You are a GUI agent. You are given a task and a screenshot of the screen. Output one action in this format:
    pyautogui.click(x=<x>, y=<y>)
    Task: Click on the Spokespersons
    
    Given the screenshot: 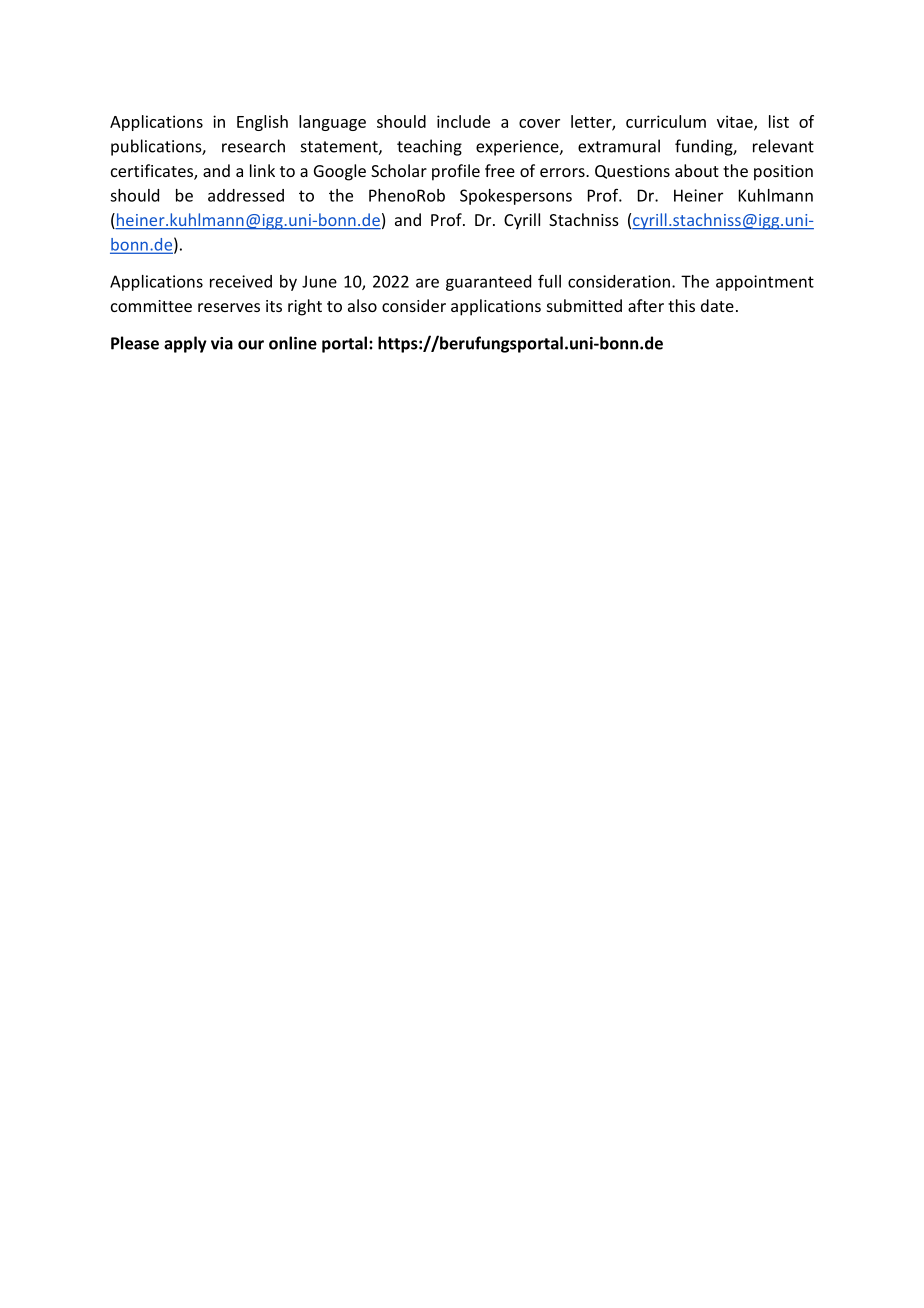 What is the action you would take?
    pyautogui.click(x=516, y=197)
